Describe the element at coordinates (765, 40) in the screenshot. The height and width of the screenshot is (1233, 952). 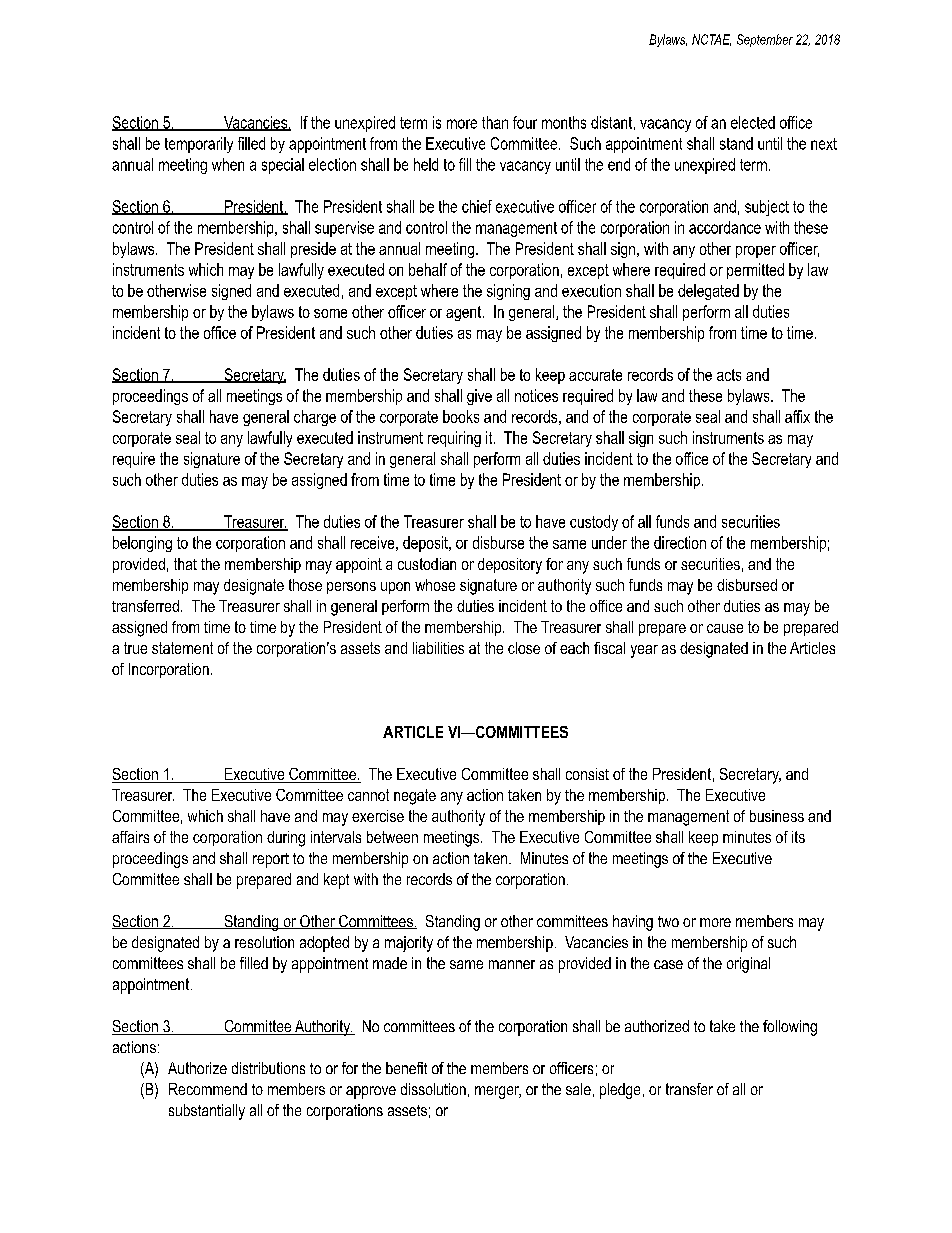
I see `September` at that location.
